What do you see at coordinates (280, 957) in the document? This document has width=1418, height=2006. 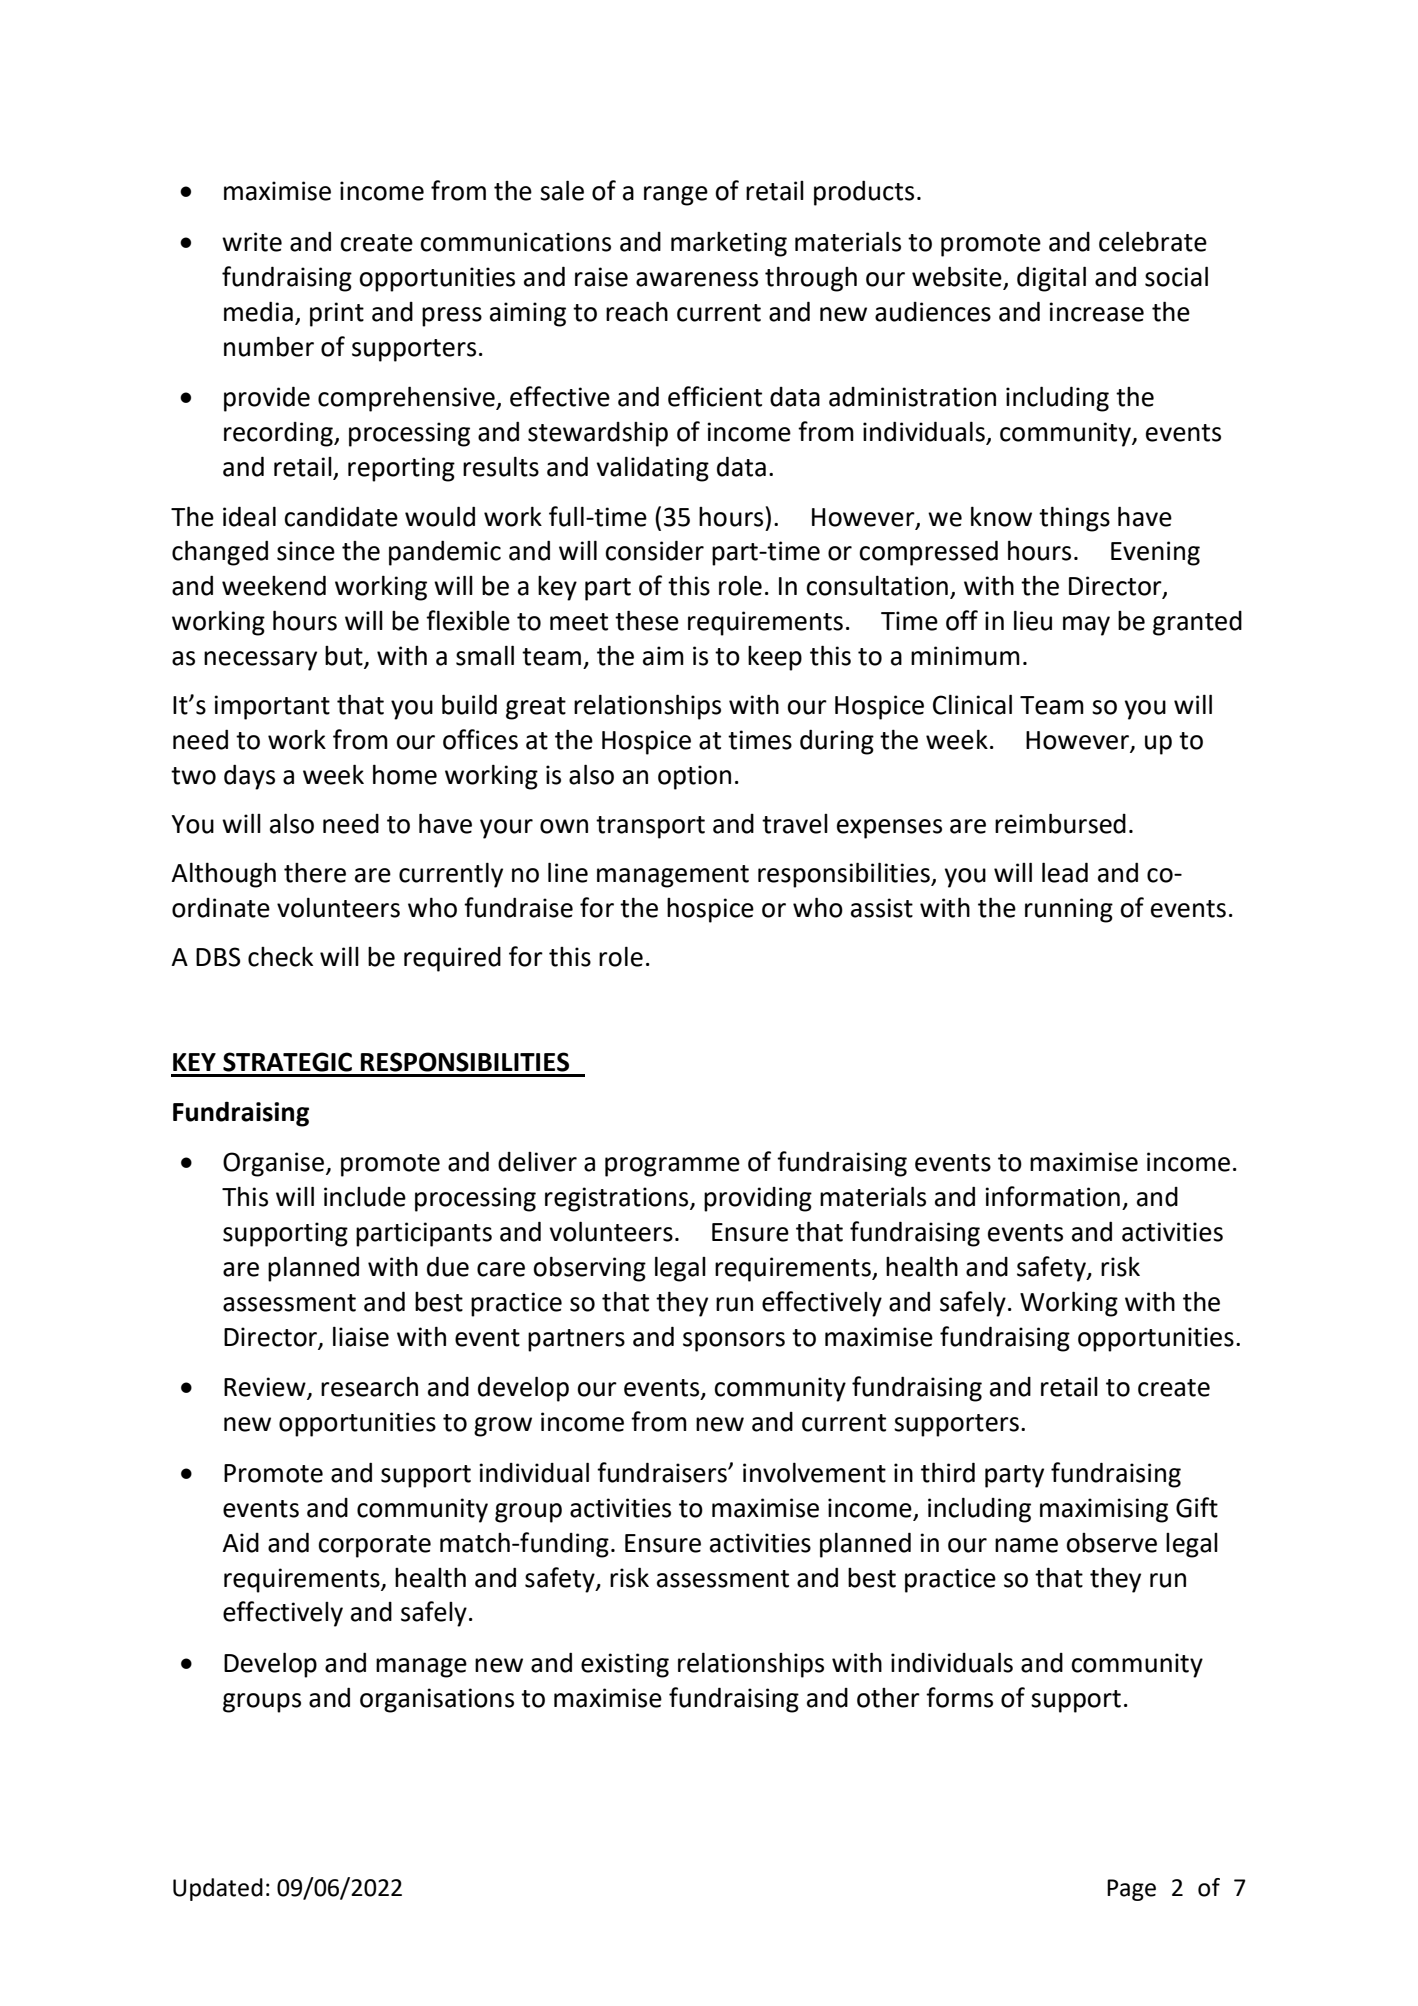 I see `check` at bounding box center [280, 957].
